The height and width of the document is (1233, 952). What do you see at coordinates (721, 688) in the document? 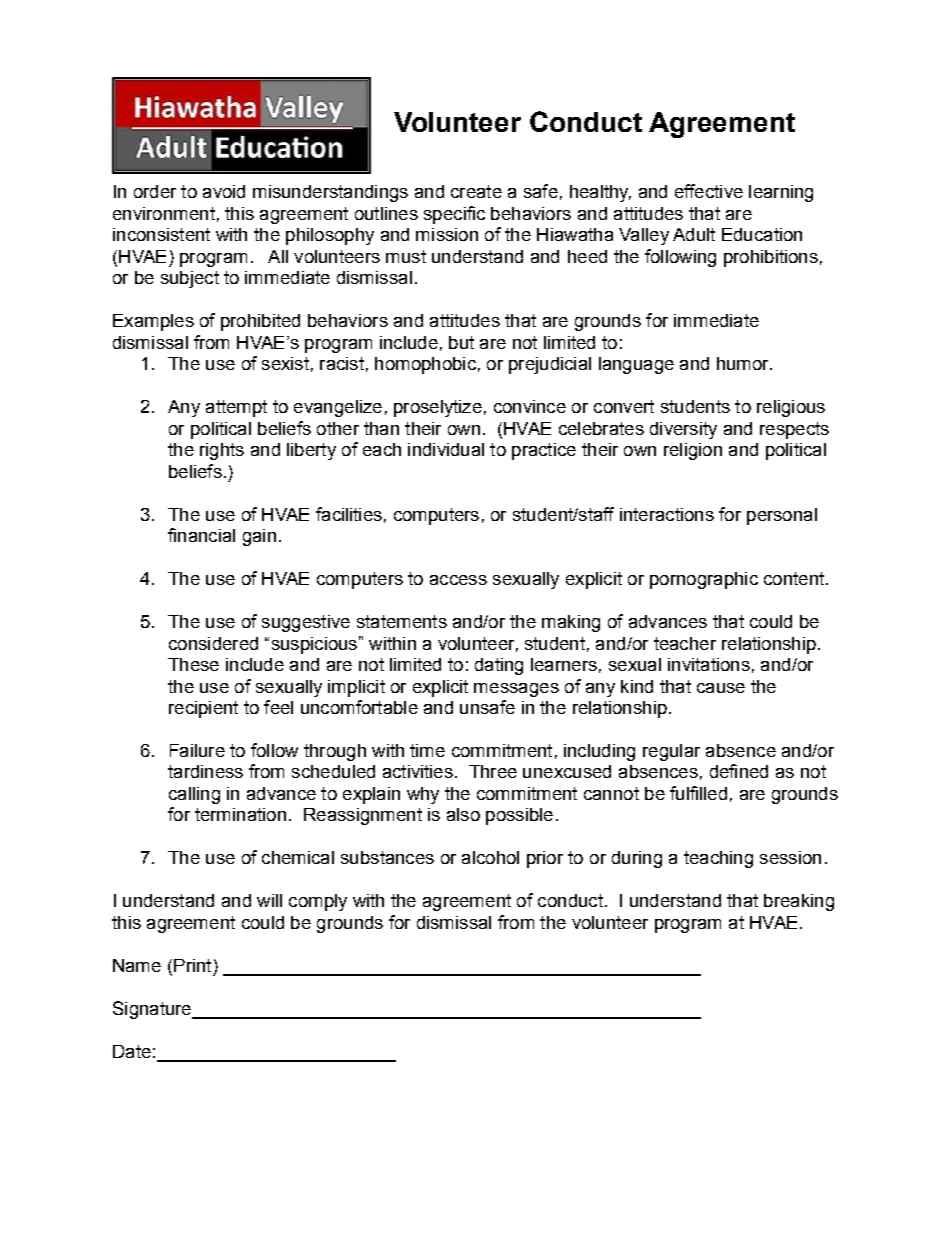
I see `cause` at bounding box center [721, 688].
